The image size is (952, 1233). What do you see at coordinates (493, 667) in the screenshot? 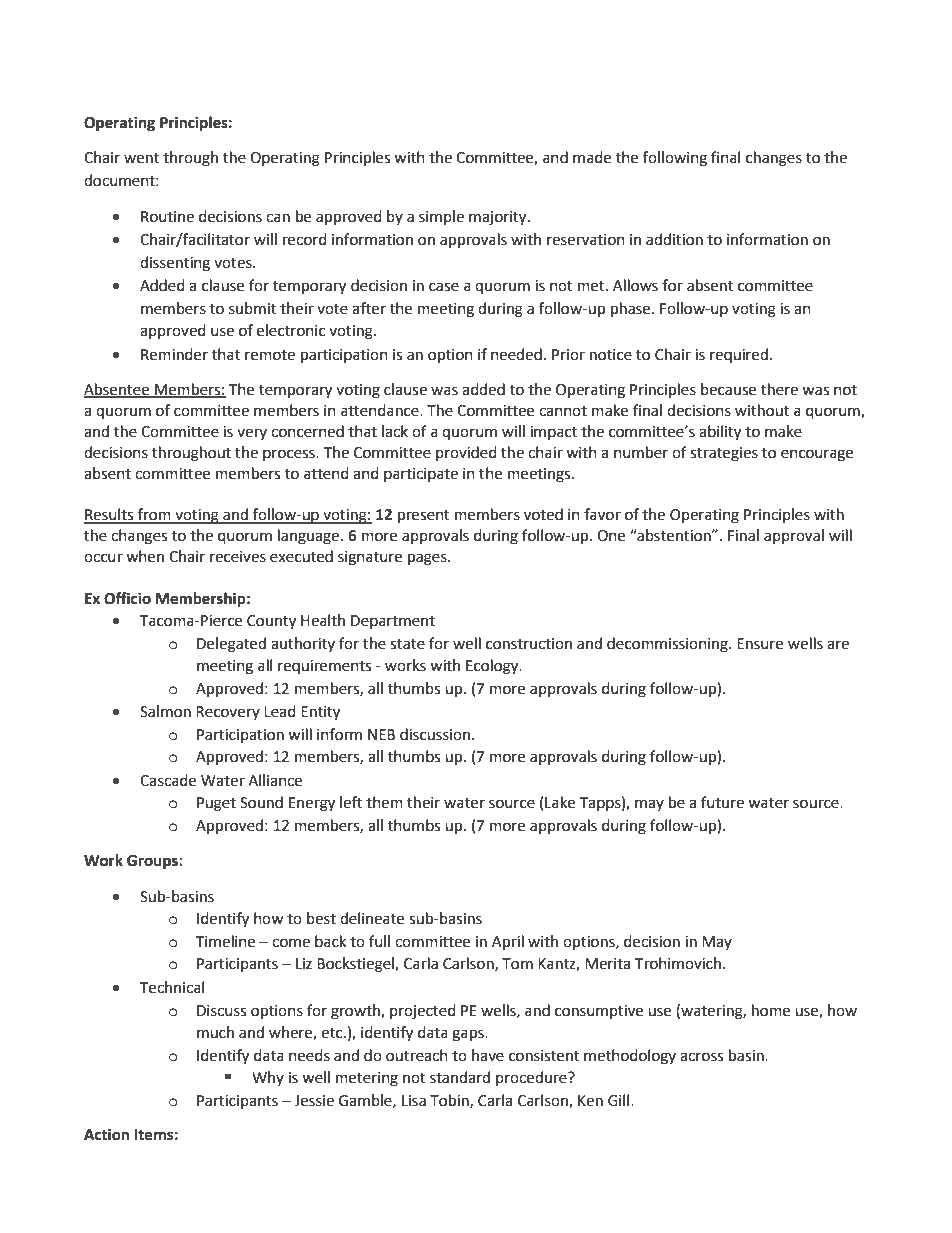
I see `Ecology` at bounding box center [493, 667].
